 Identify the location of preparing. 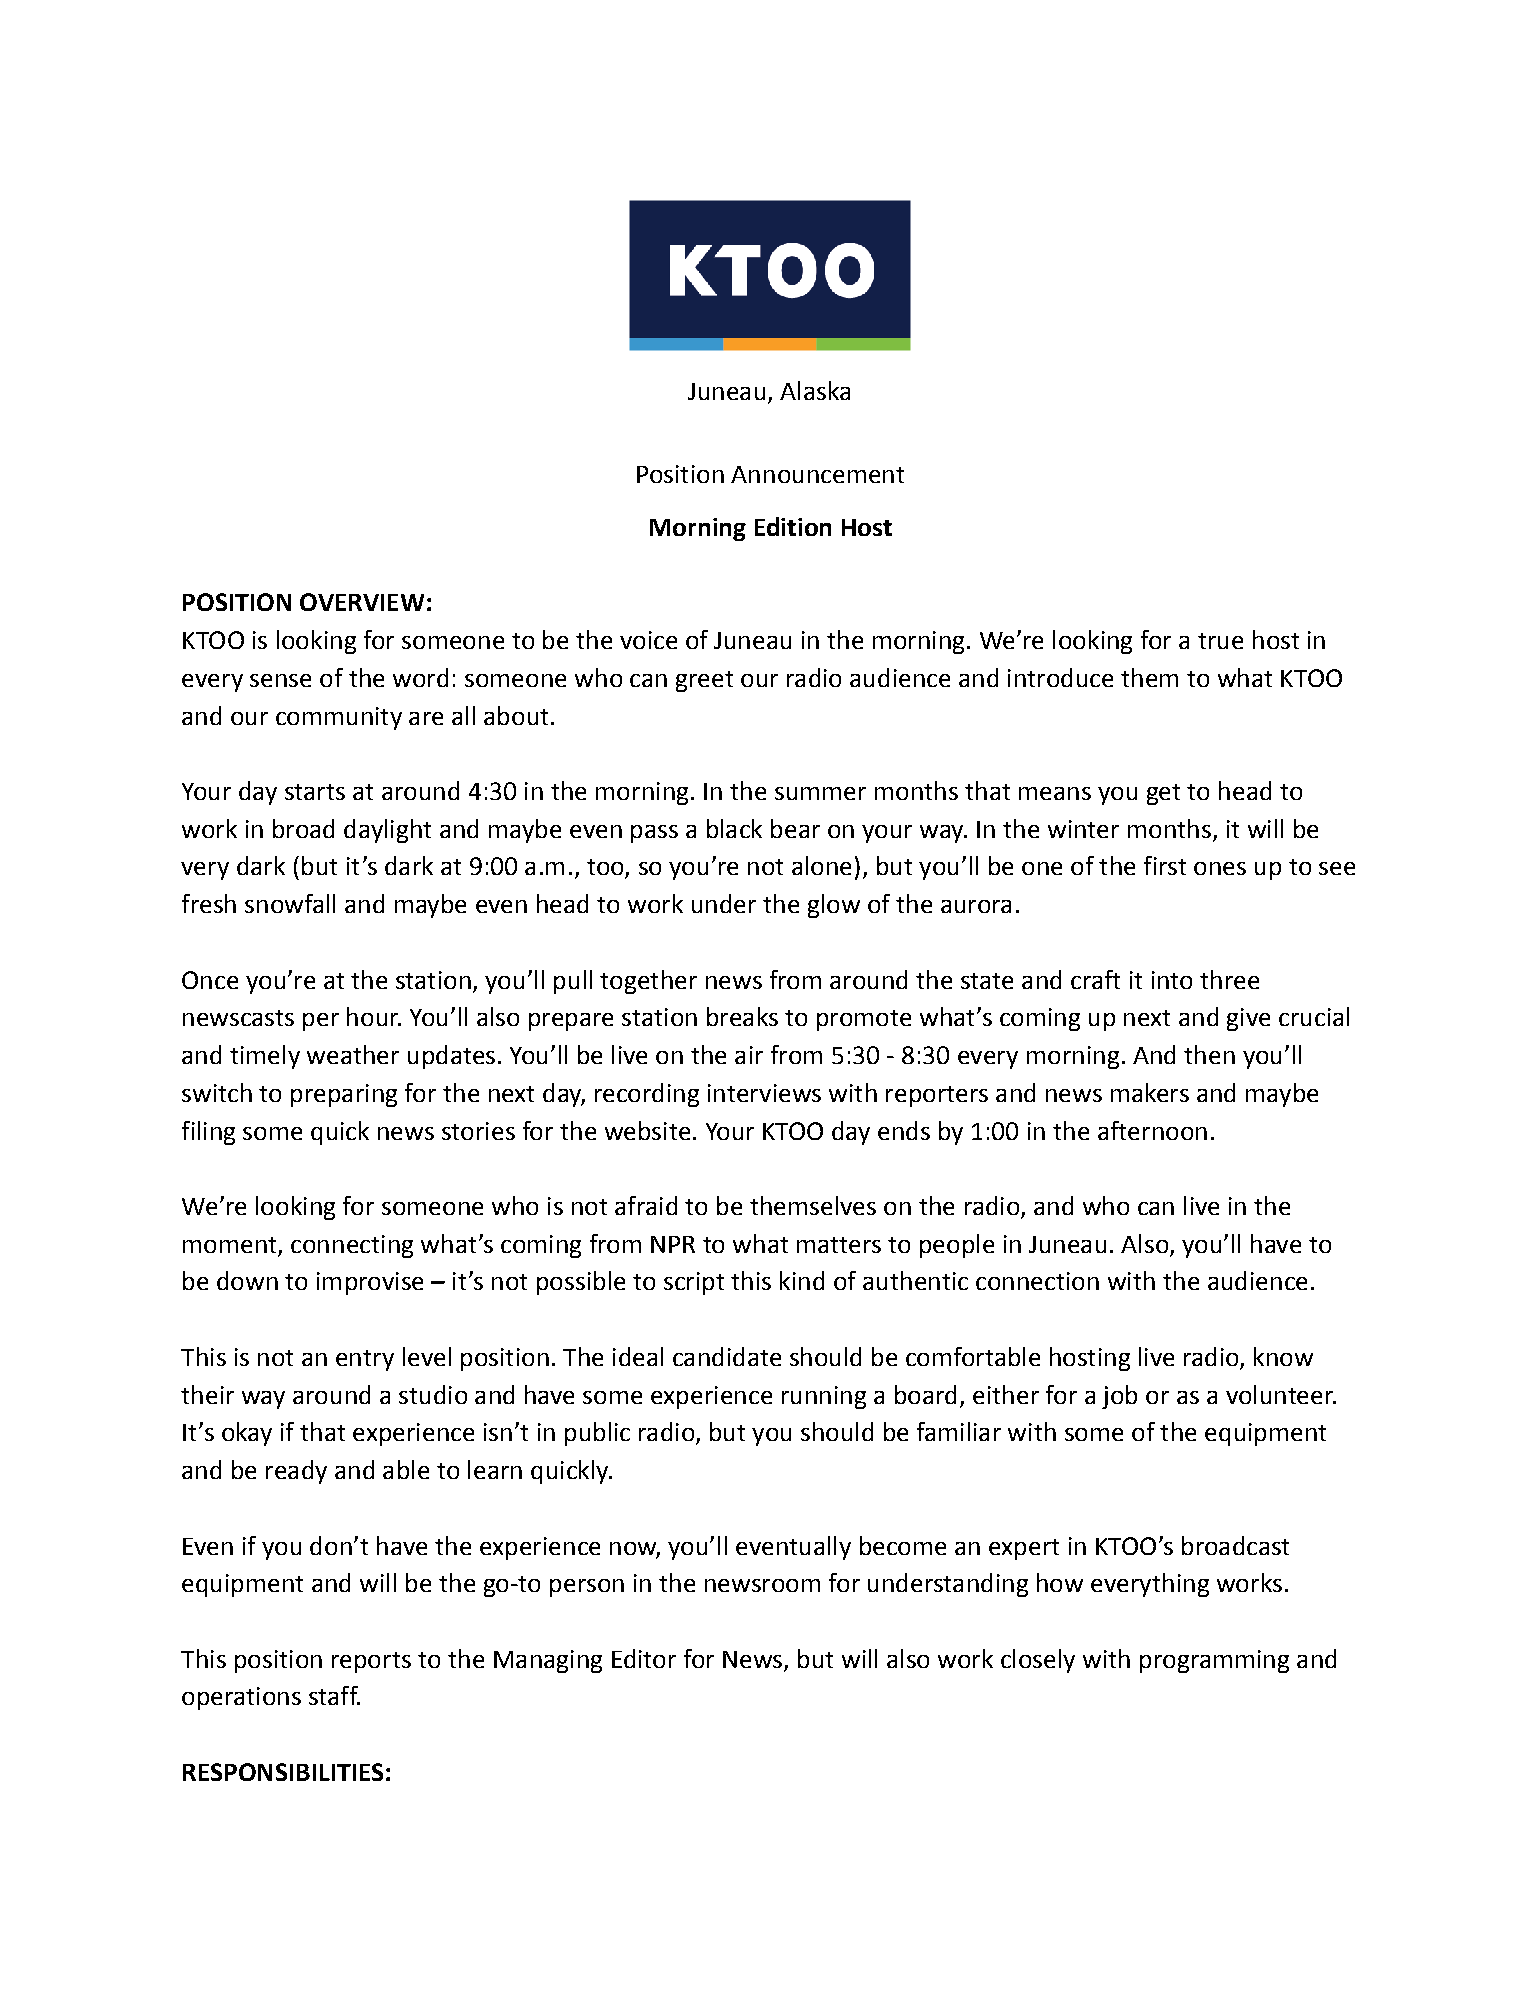
(344, 1095).
